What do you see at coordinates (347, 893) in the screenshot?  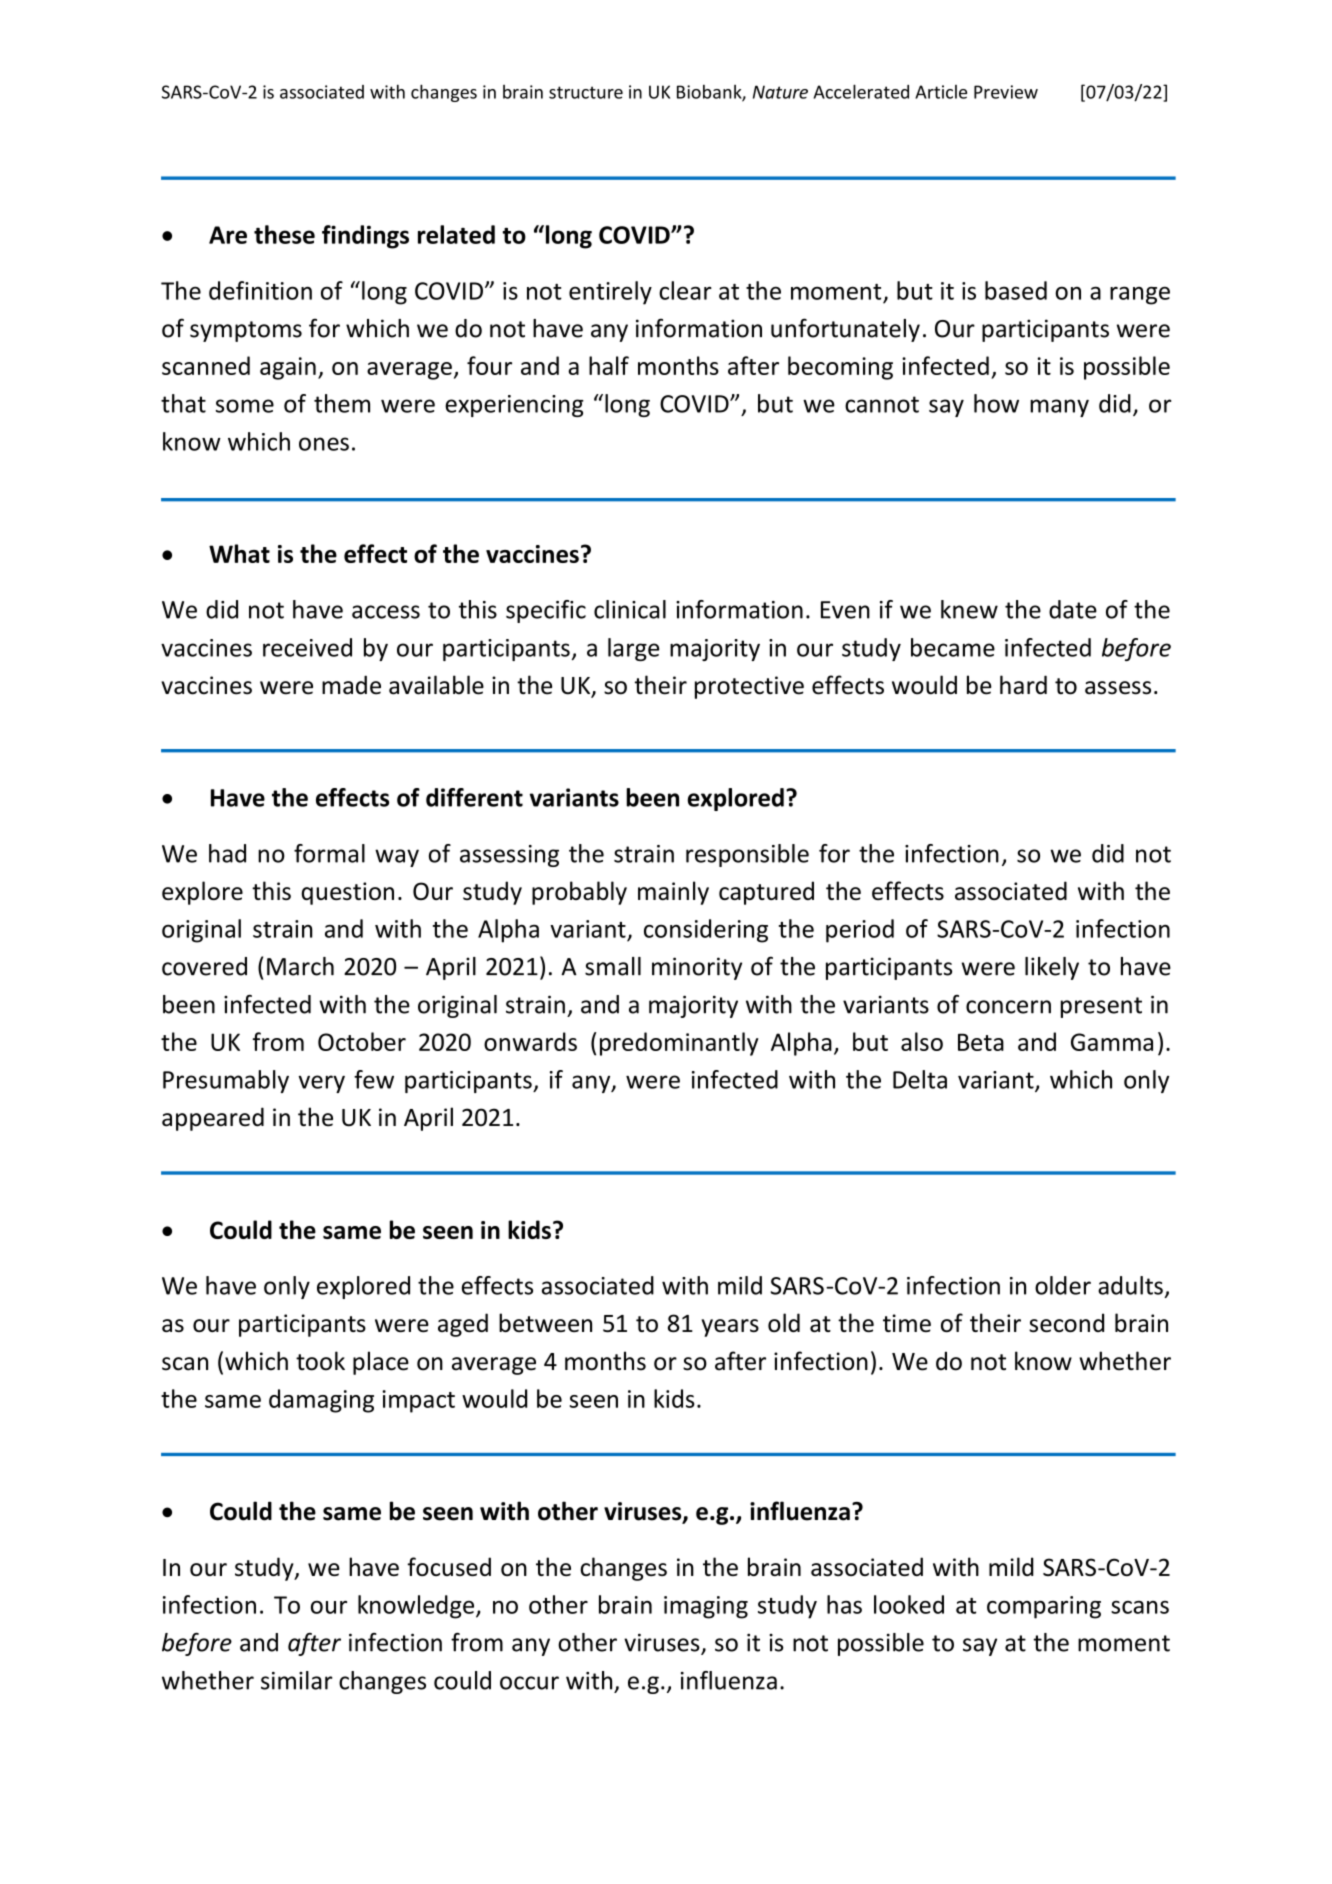 I see `question` at bounding box center [347, 893].
